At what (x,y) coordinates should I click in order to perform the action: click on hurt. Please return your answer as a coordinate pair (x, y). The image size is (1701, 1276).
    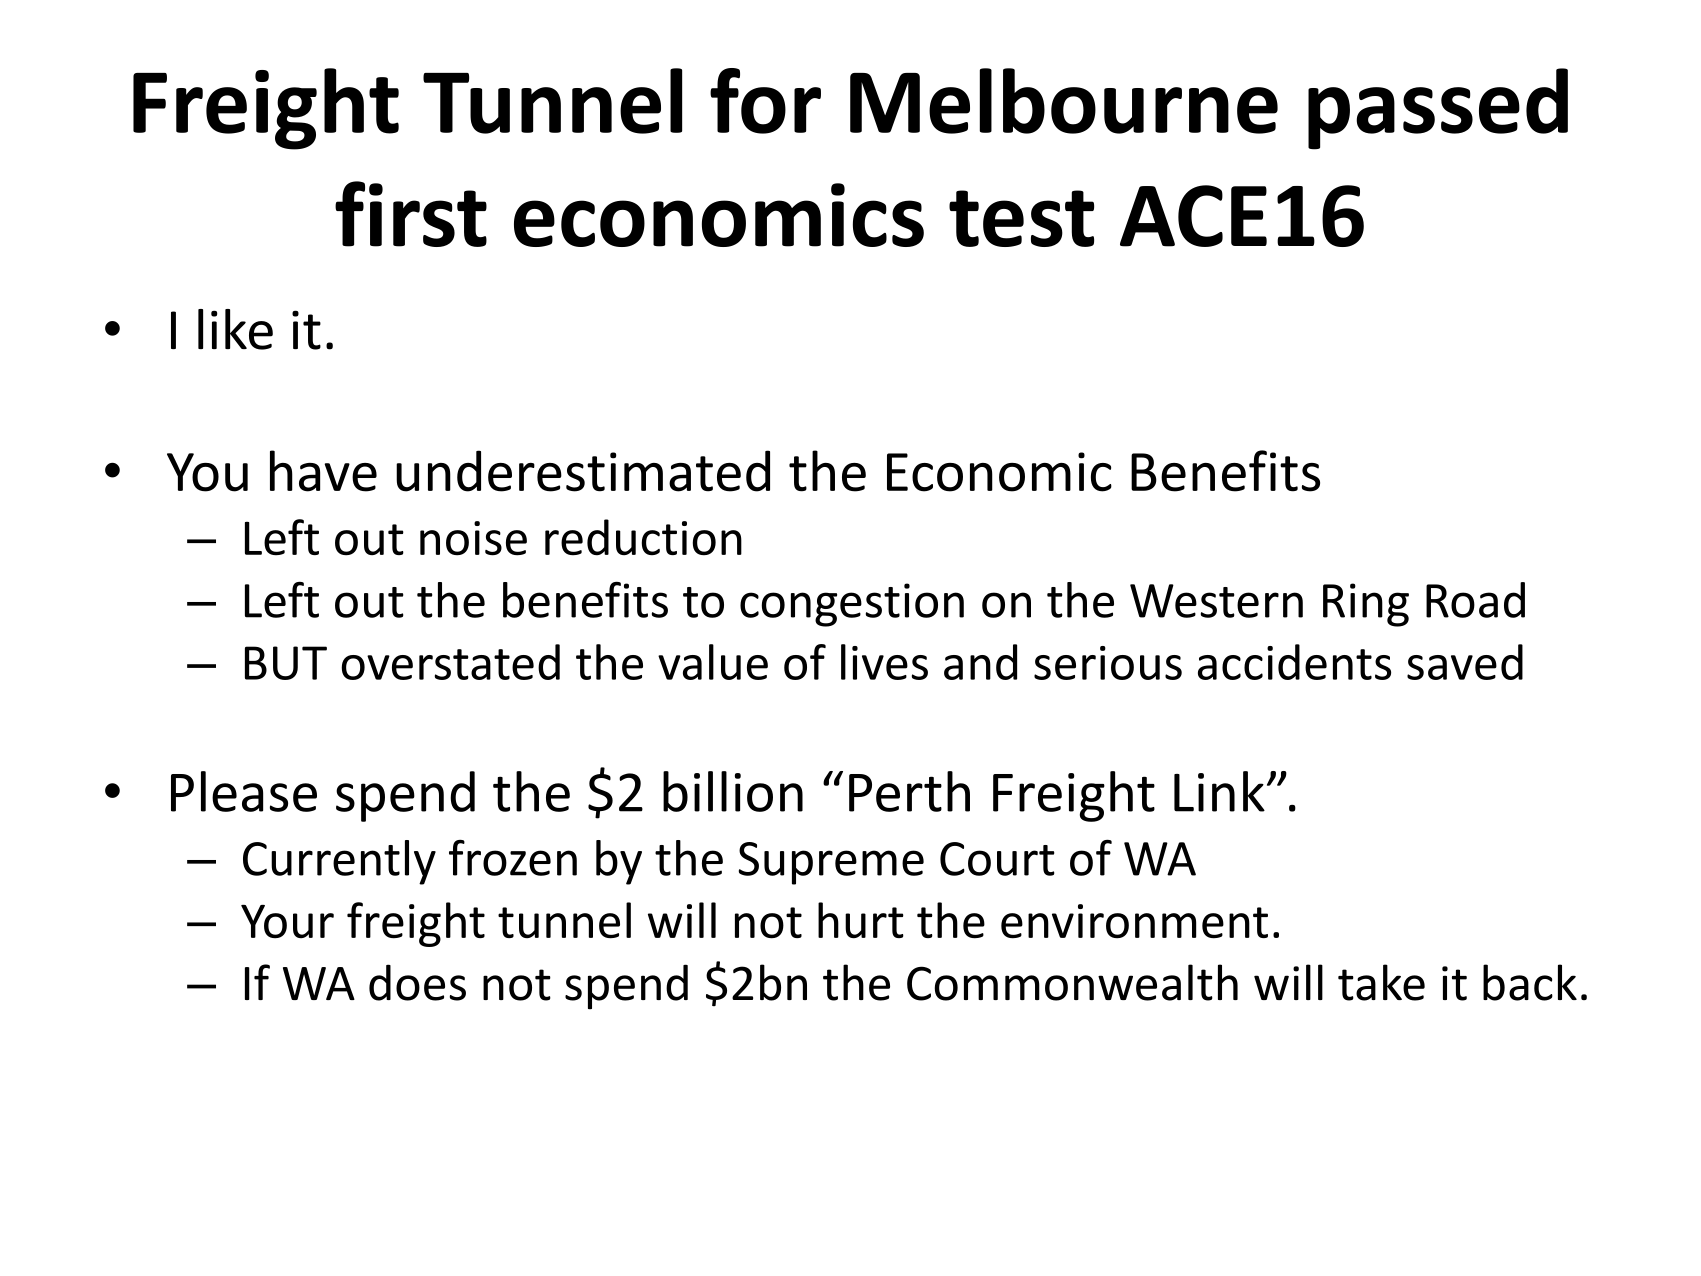
    Looking at the image, I should click on (861, 920).
